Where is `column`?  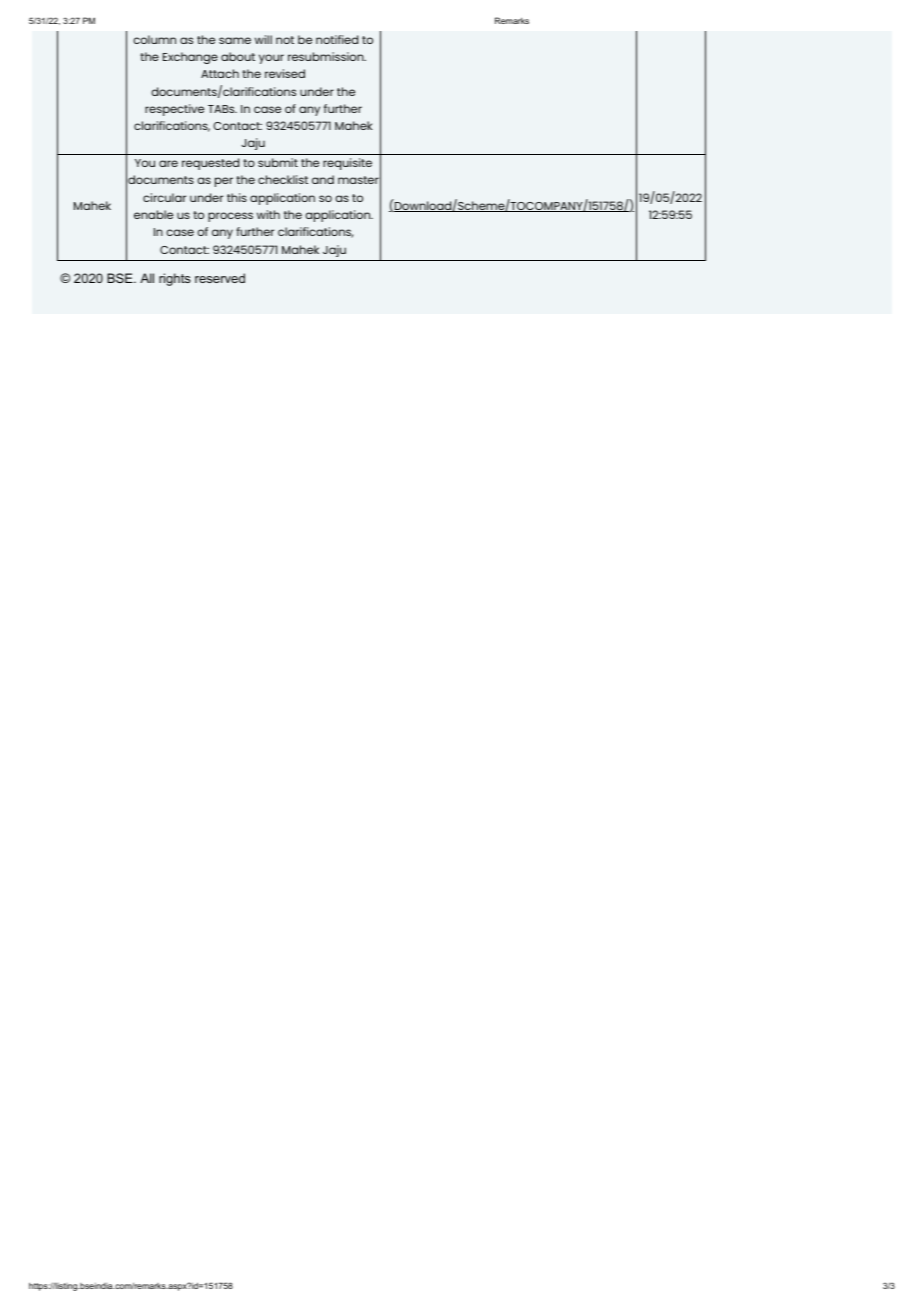
column is located at coordinates (154, 39).
